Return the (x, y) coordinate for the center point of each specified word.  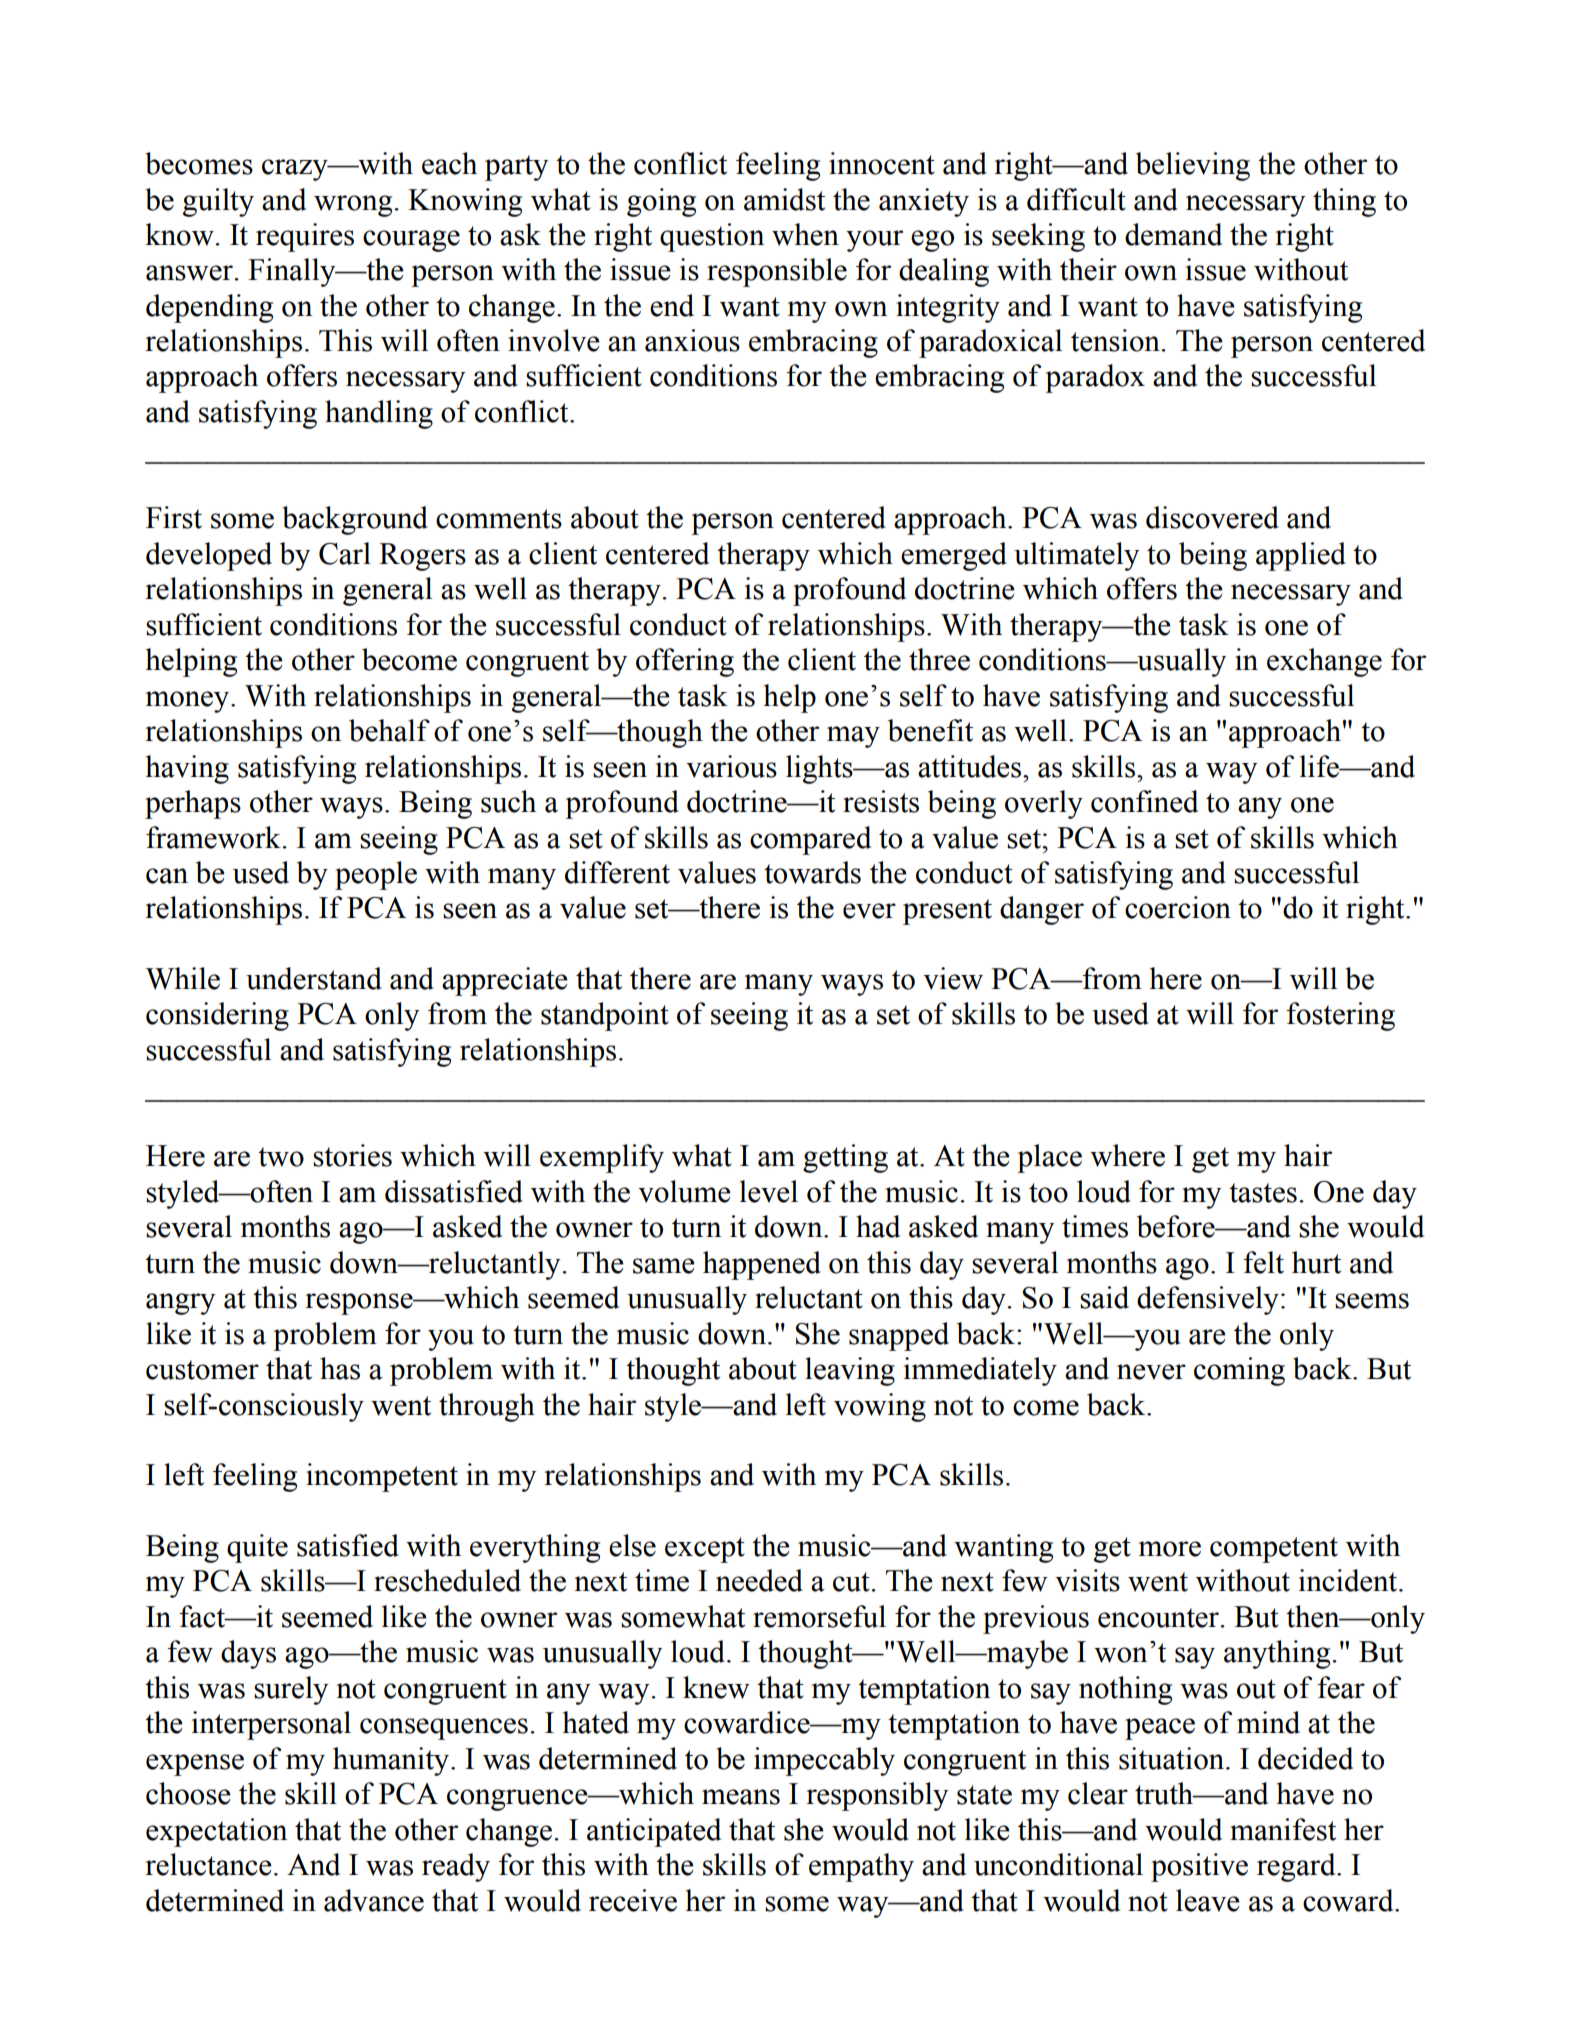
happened (762, 1265)
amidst (784, 199)
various (731, 766)
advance (374, 1900)
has (340, 1368)
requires (305, 237)
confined (1144, 801)
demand (1173, 234)
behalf (389, 730)
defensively (1208, 1300)
